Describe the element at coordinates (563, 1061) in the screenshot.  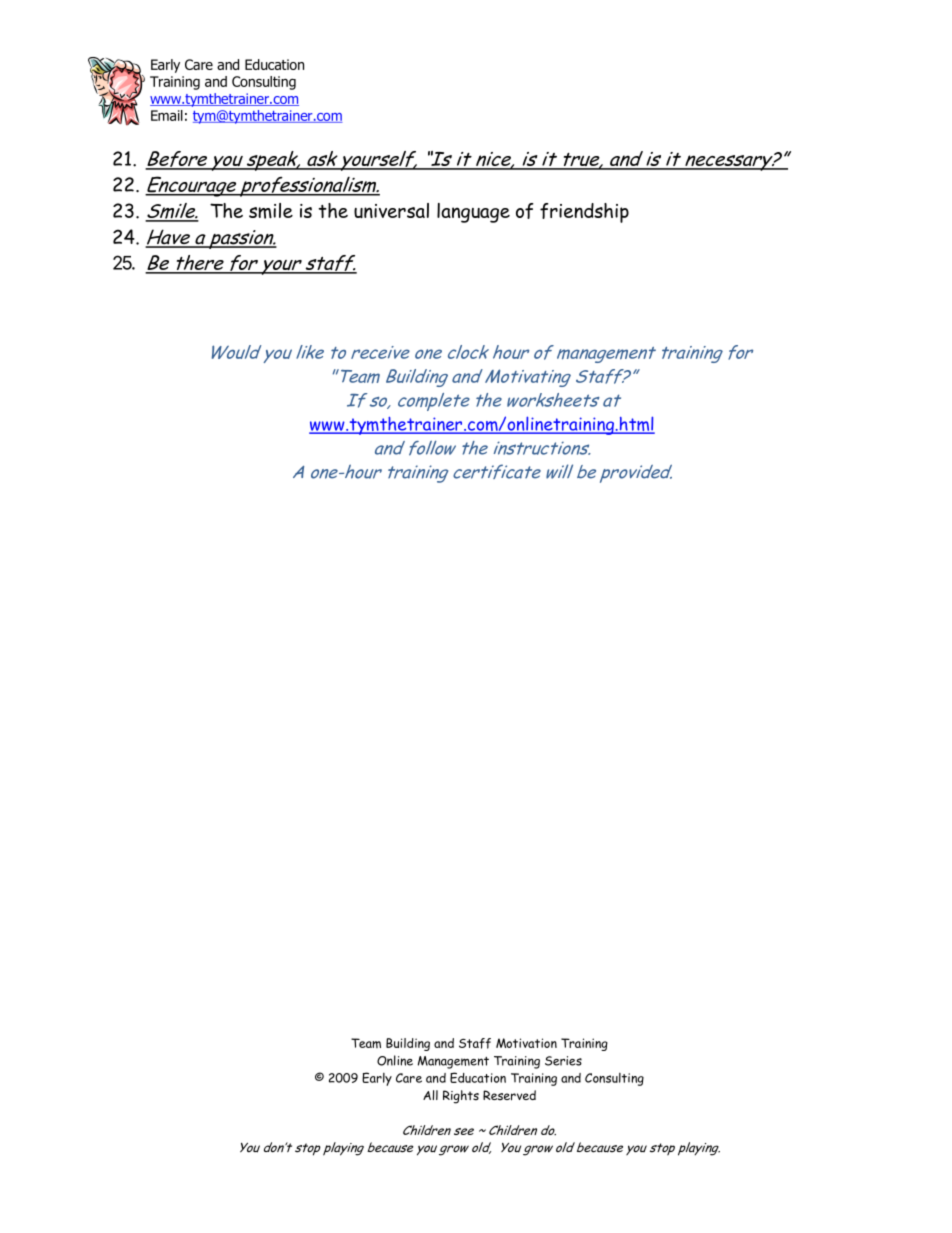
I see `Series` at that location.
